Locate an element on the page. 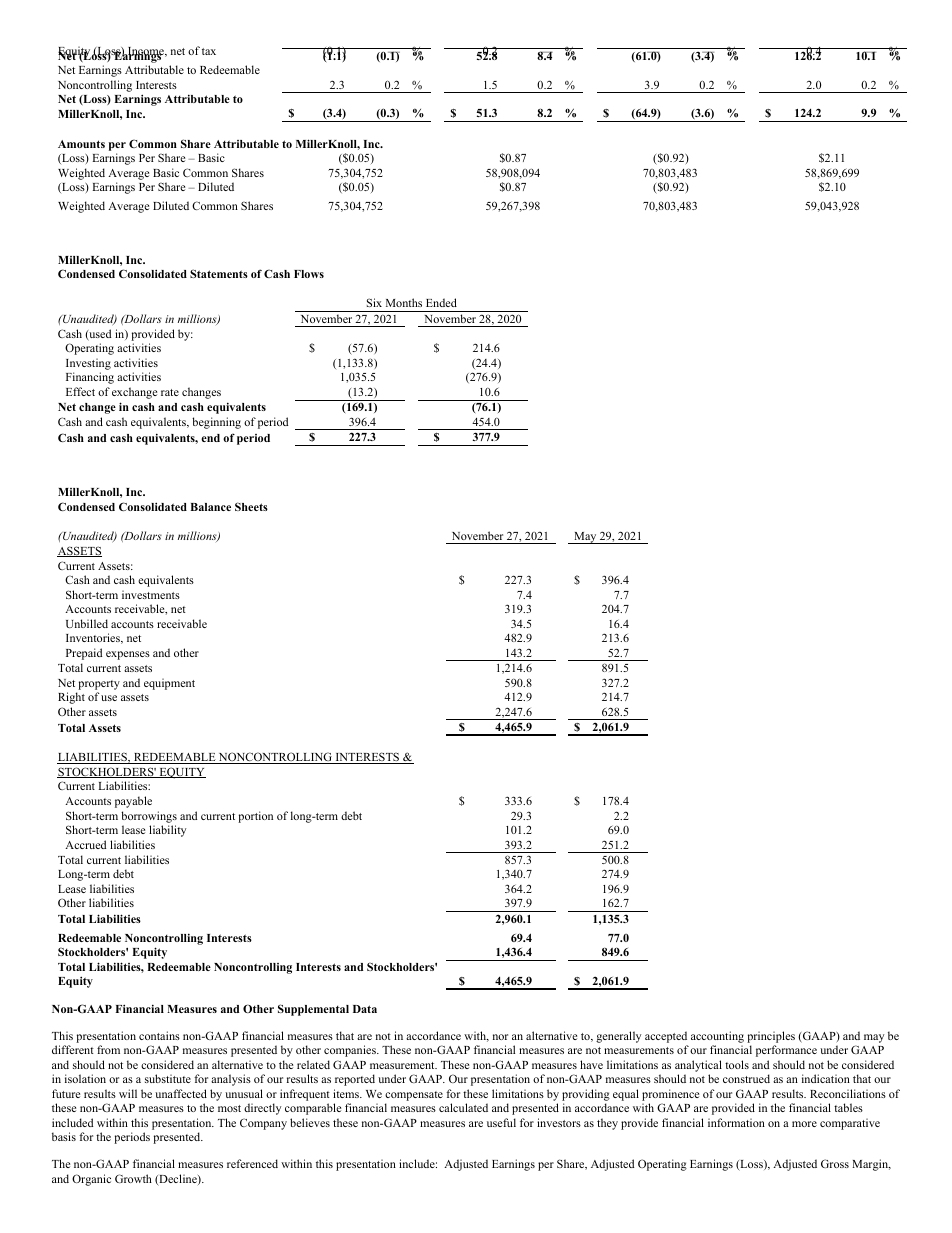  Months is located at coordinates (404, 302).
